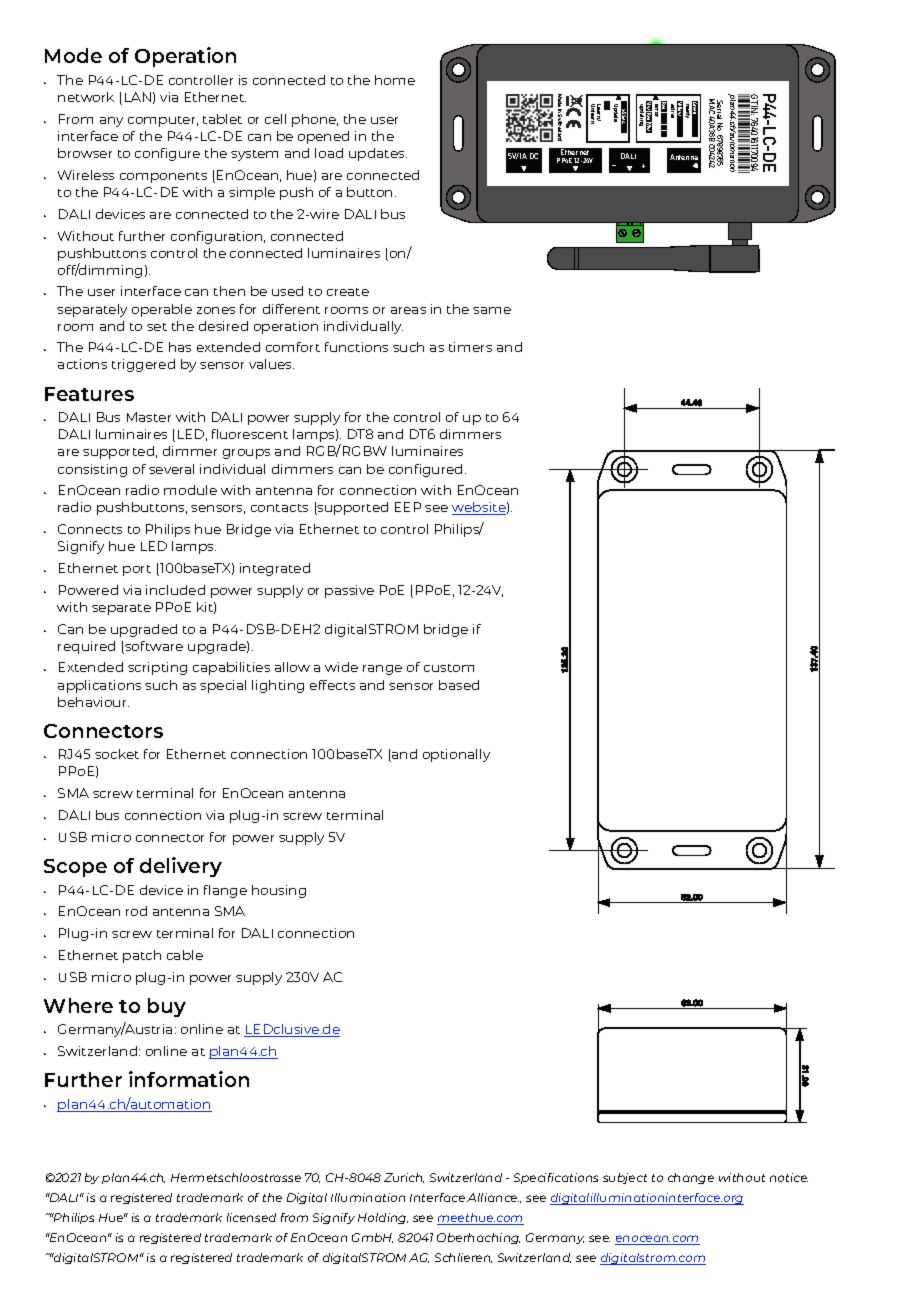 This screenshot has width=924, height=1308. What do you see at coordinates (492, 310) in the screenshot?
I see `same` at bounding box center [492, 310].
